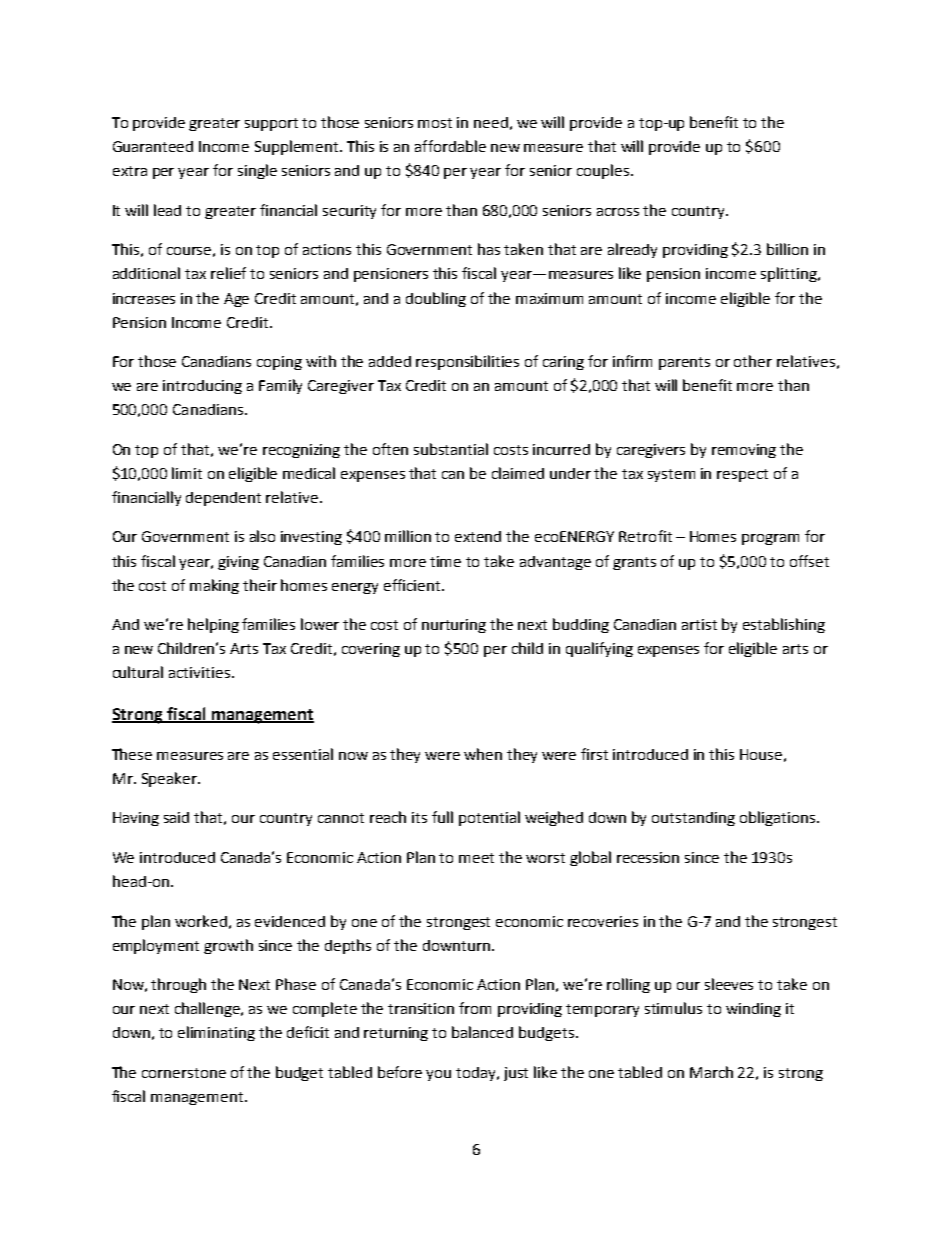 The image size is (952, 1233). Describe the element at coordinates (604, 171) in the document. I see `couples` at that location.
